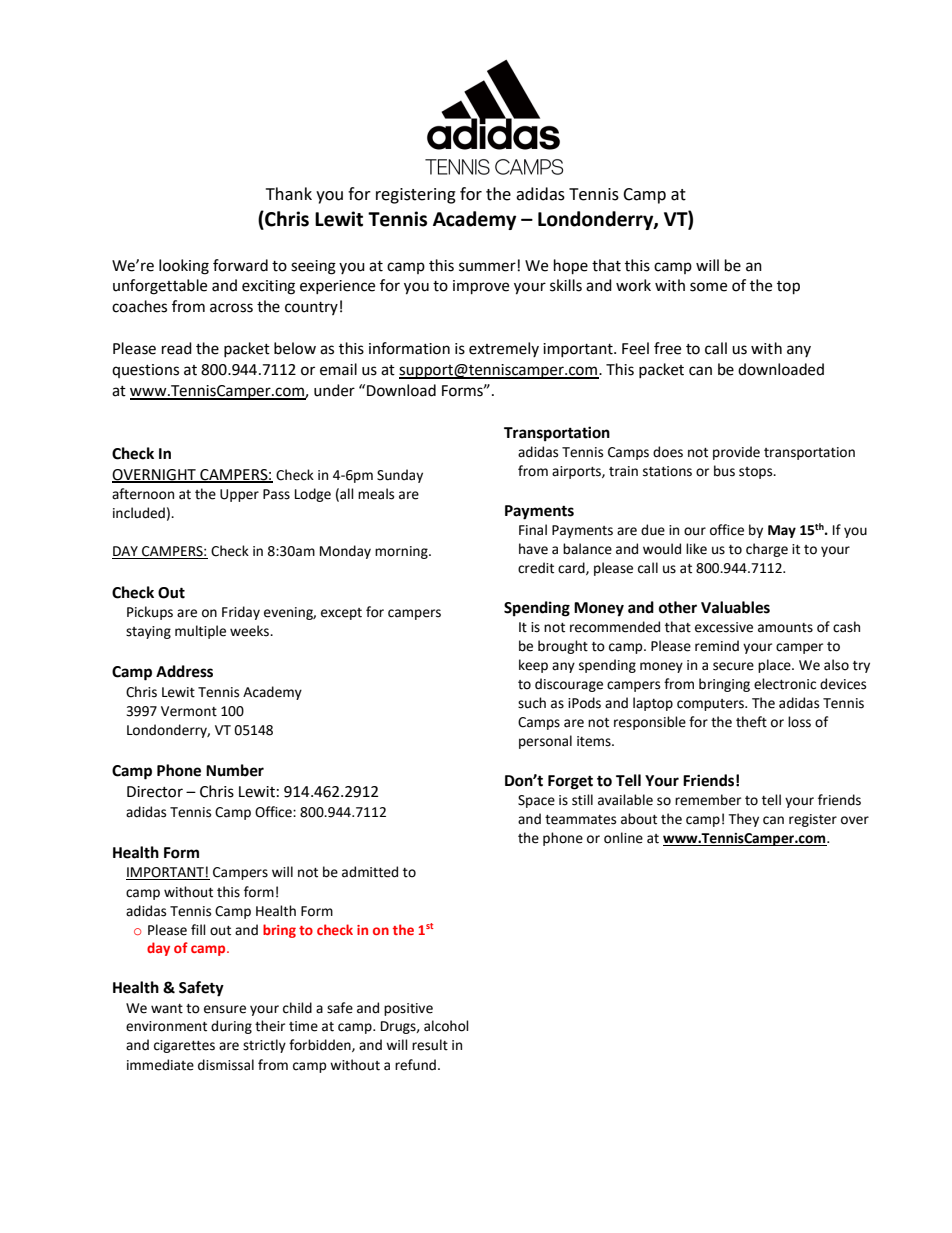 This document has height=1233, width=952. I want to click on Final, so click(533, 530).
